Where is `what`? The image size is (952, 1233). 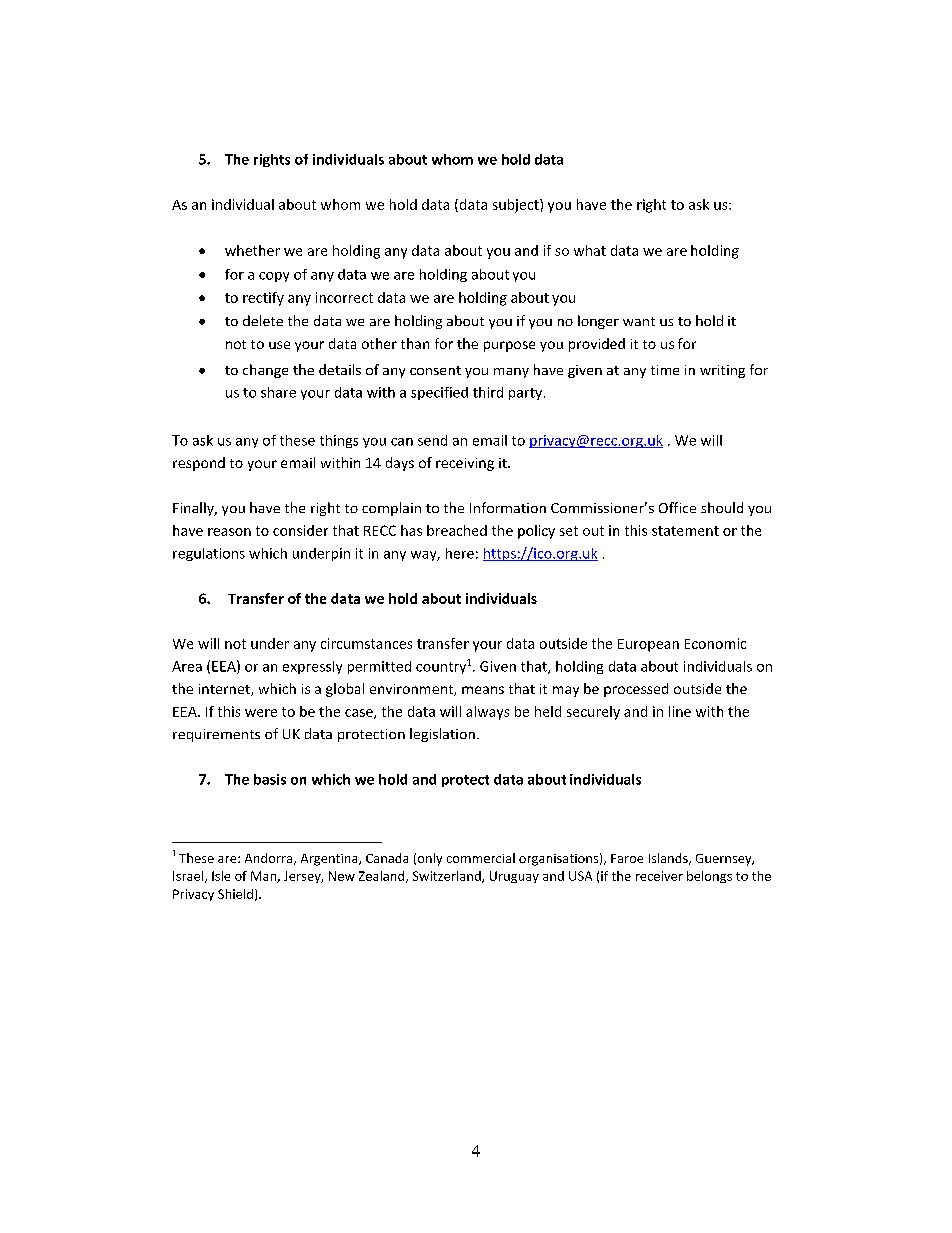 what is located at coordinates (590, 250).
